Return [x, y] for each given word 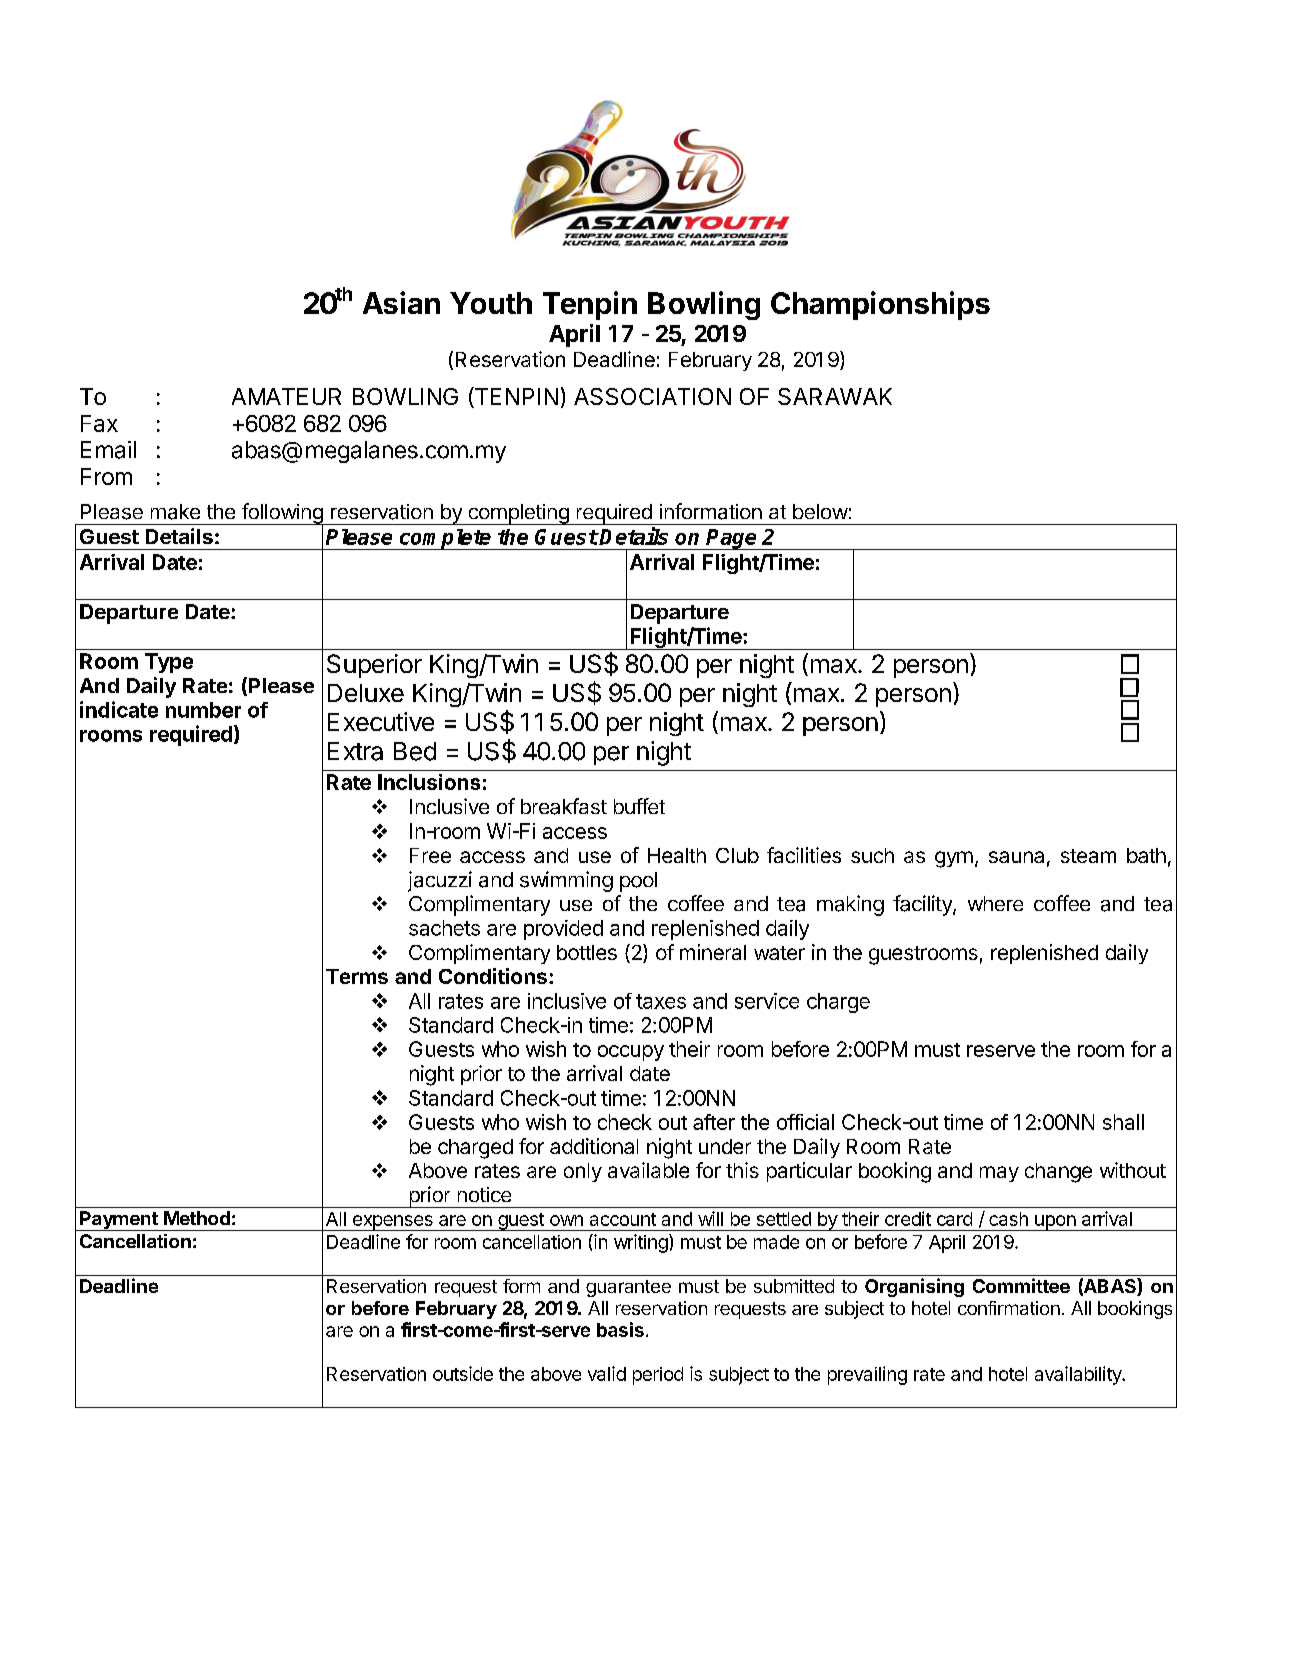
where [995, 903]
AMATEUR [286, 396]
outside [463, 1373]
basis [620, 1329]
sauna [1016, 857]
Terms [357, 976]
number [203, 710]
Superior [374, 666]
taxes [661, 1001]
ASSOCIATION [652, 396]
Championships [880, 305]
